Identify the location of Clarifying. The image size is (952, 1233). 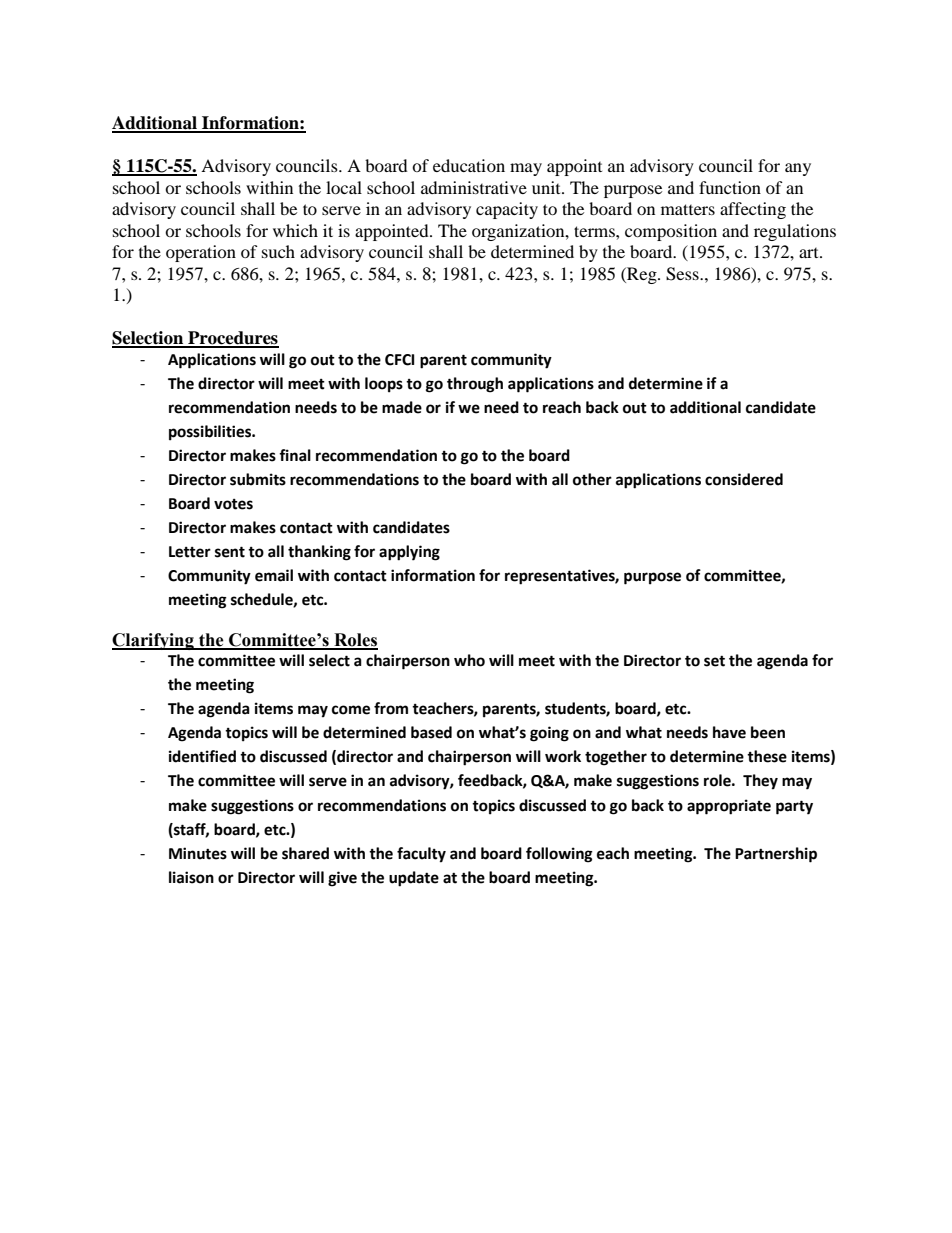
(154, 641).
